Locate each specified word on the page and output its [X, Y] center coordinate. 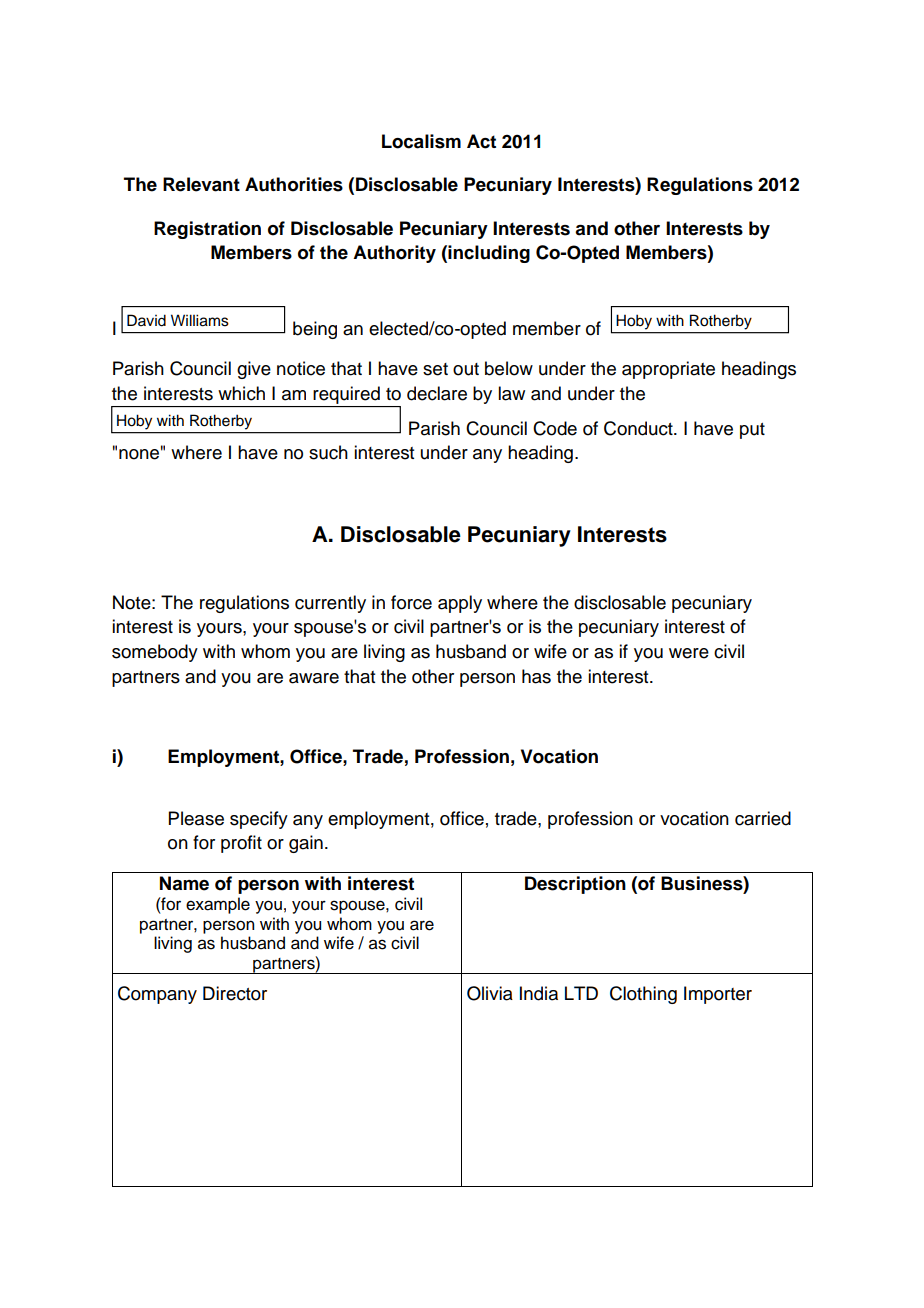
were [689, 653]
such [328, 452]
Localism [421, 141]
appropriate [668, 370]
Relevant [201, 184]
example [218, 905]
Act [481, 141]
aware [314, 678]
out [466, 369]
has [536, 676]
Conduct [639, 428]
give [254, 370]
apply [460, 604]
